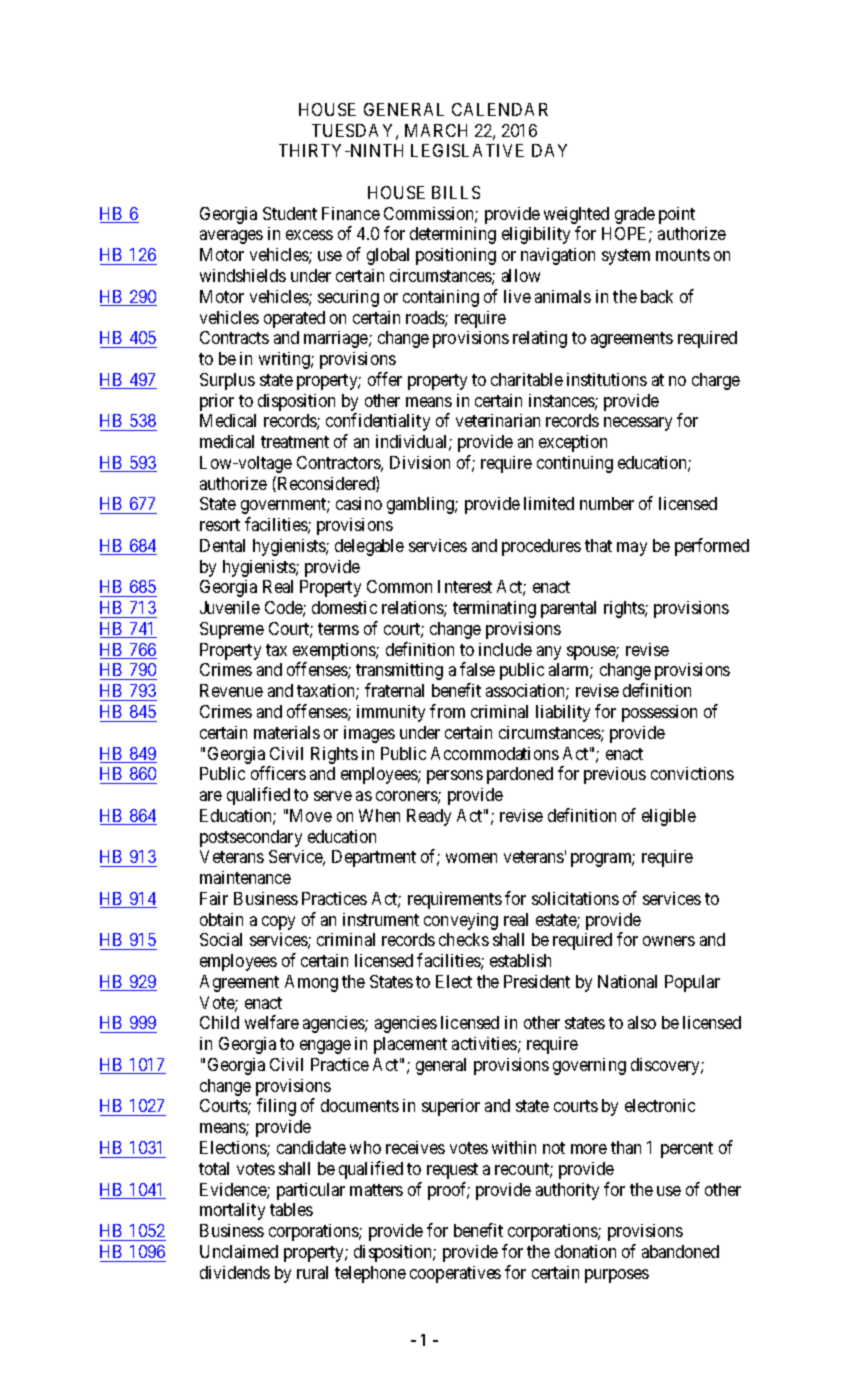 This screenshot has width=849, height=1400. I want to click on possession, so click(659, 713).
